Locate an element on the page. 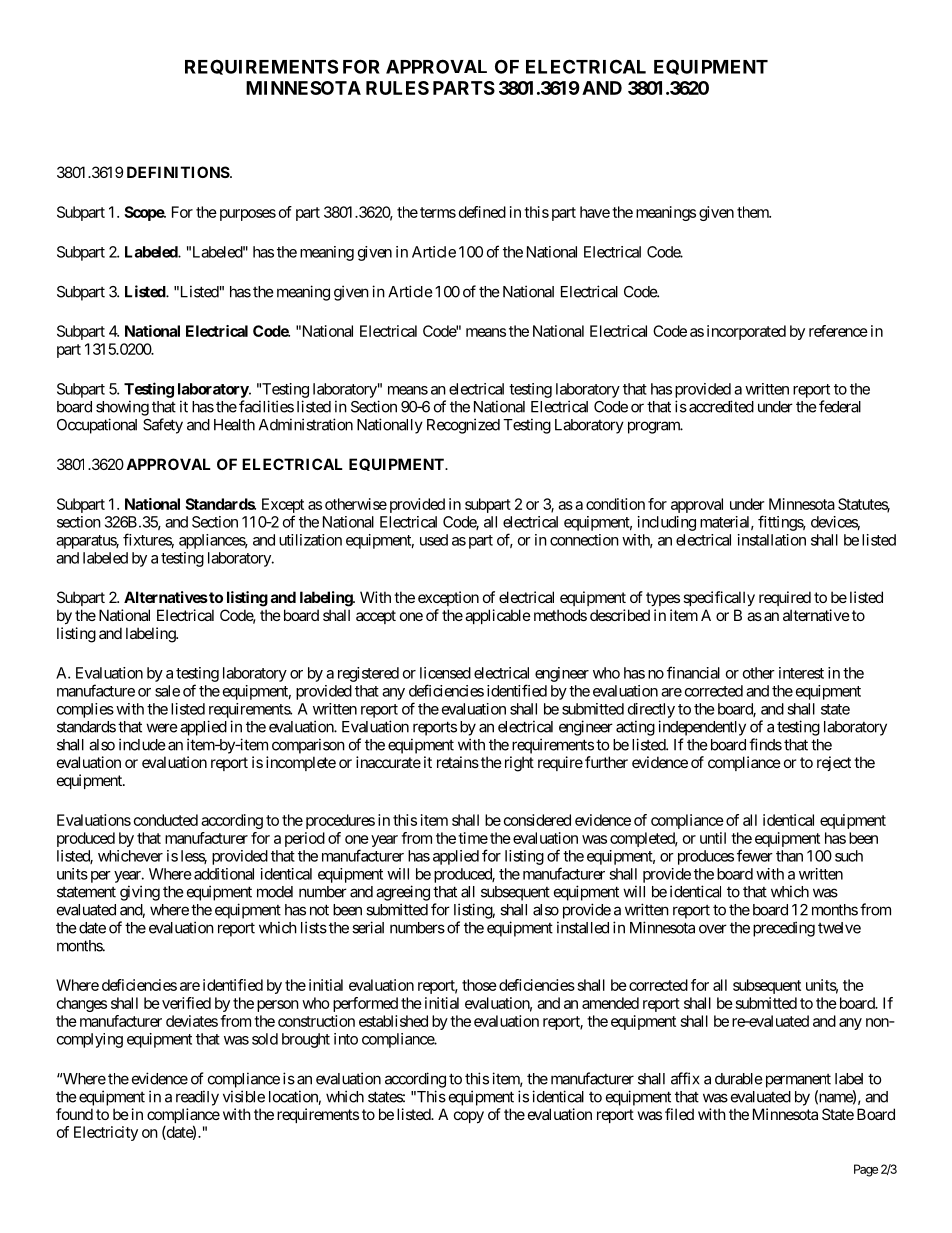 The height and width of the image is (1233, 952). conducted is located at coordinates (166, 820).
